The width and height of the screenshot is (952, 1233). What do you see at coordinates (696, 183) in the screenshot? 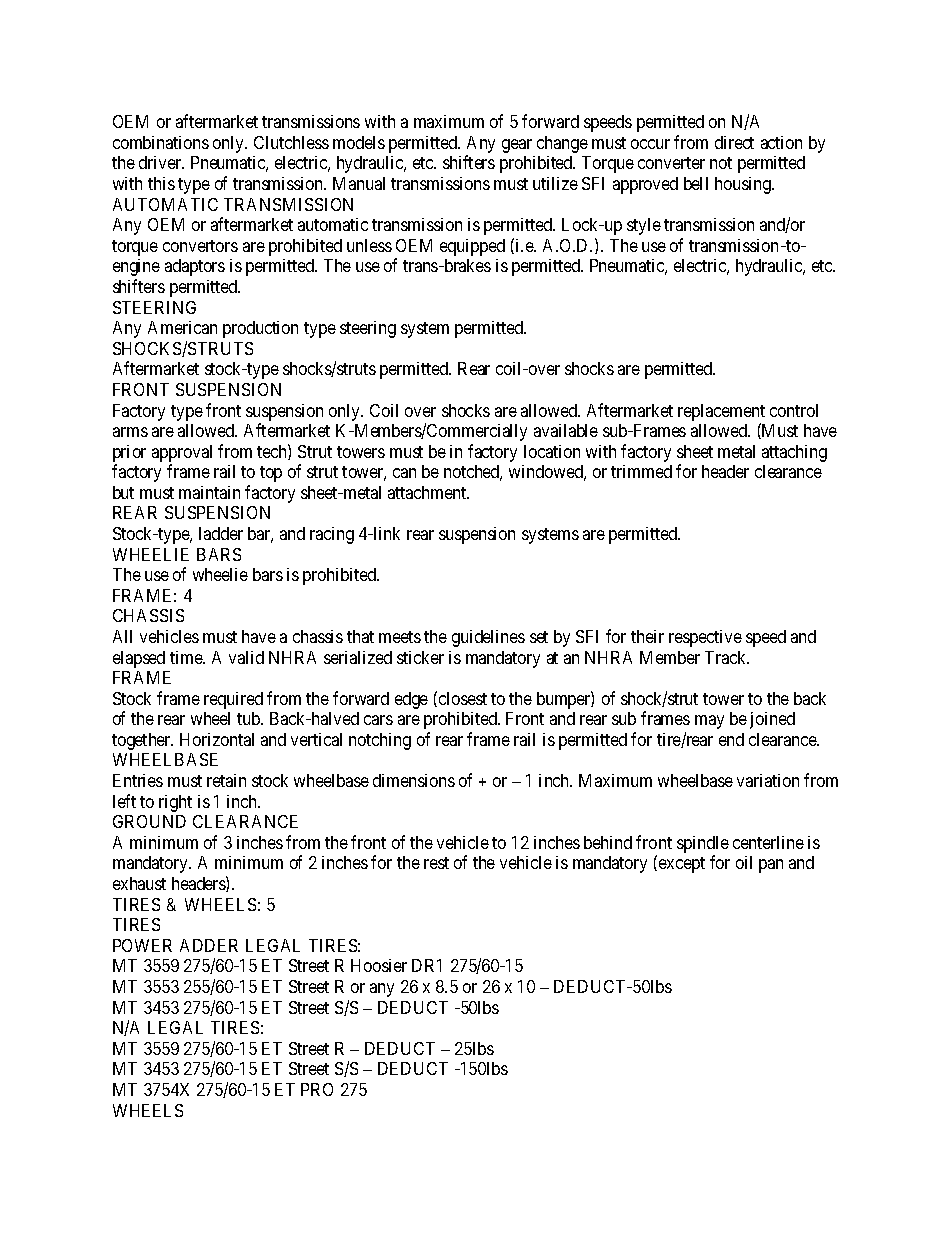
I see `bell` at bounding box center [696, 183].
